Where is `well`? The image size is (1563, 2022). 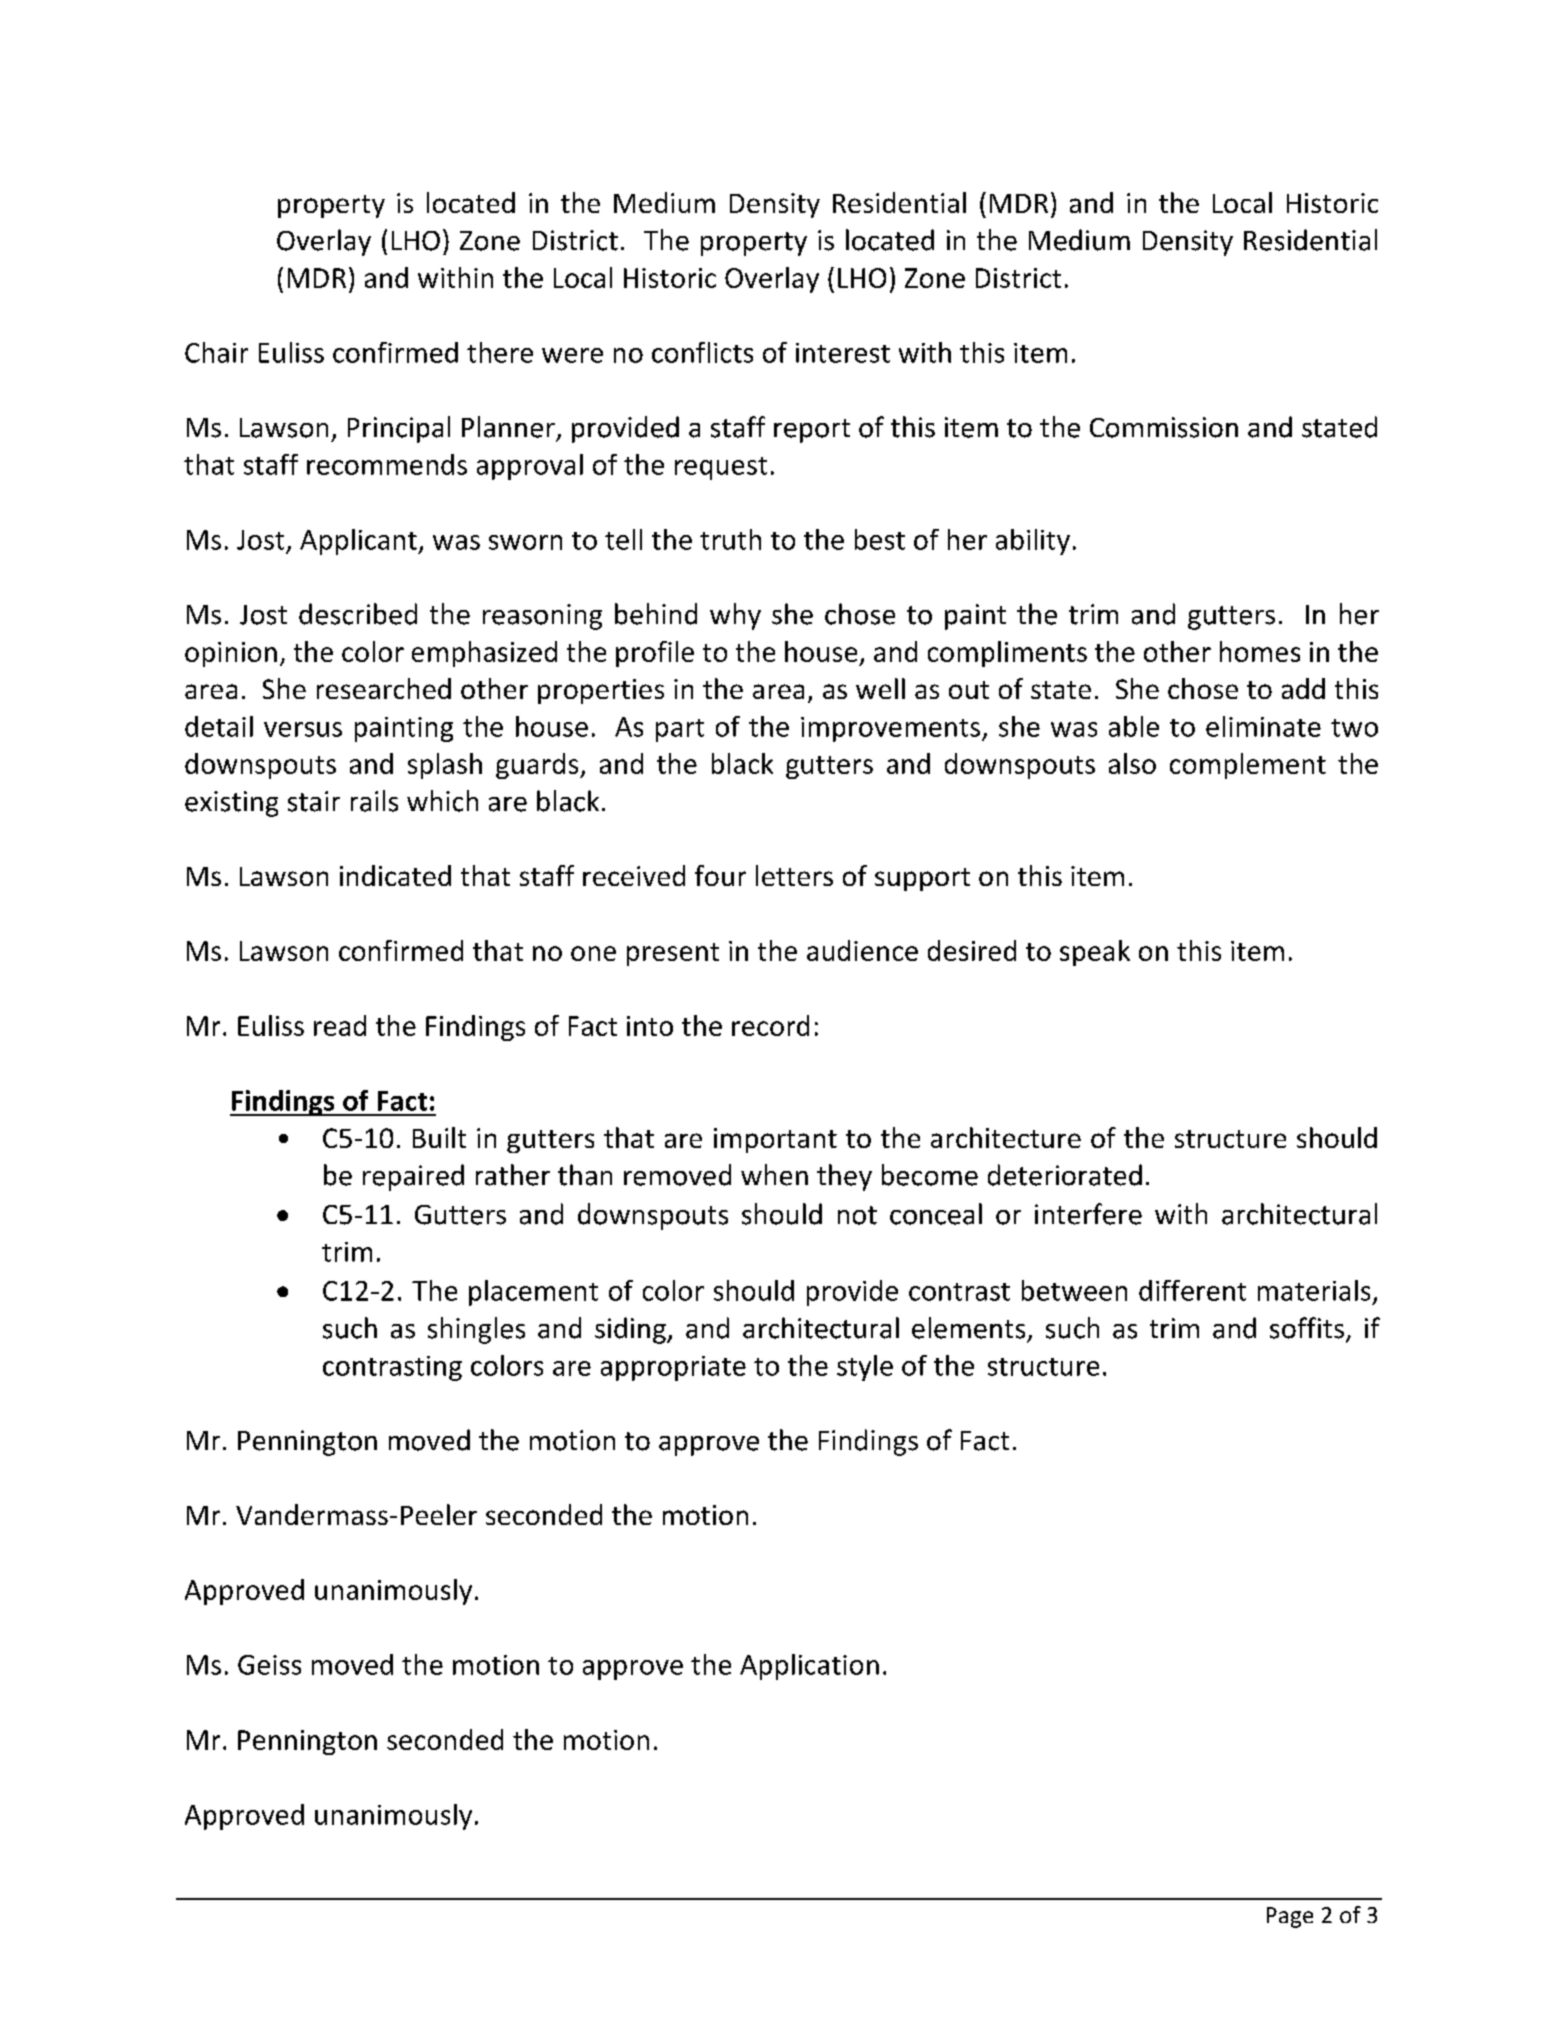
well is located at coordinates (880, 688).
